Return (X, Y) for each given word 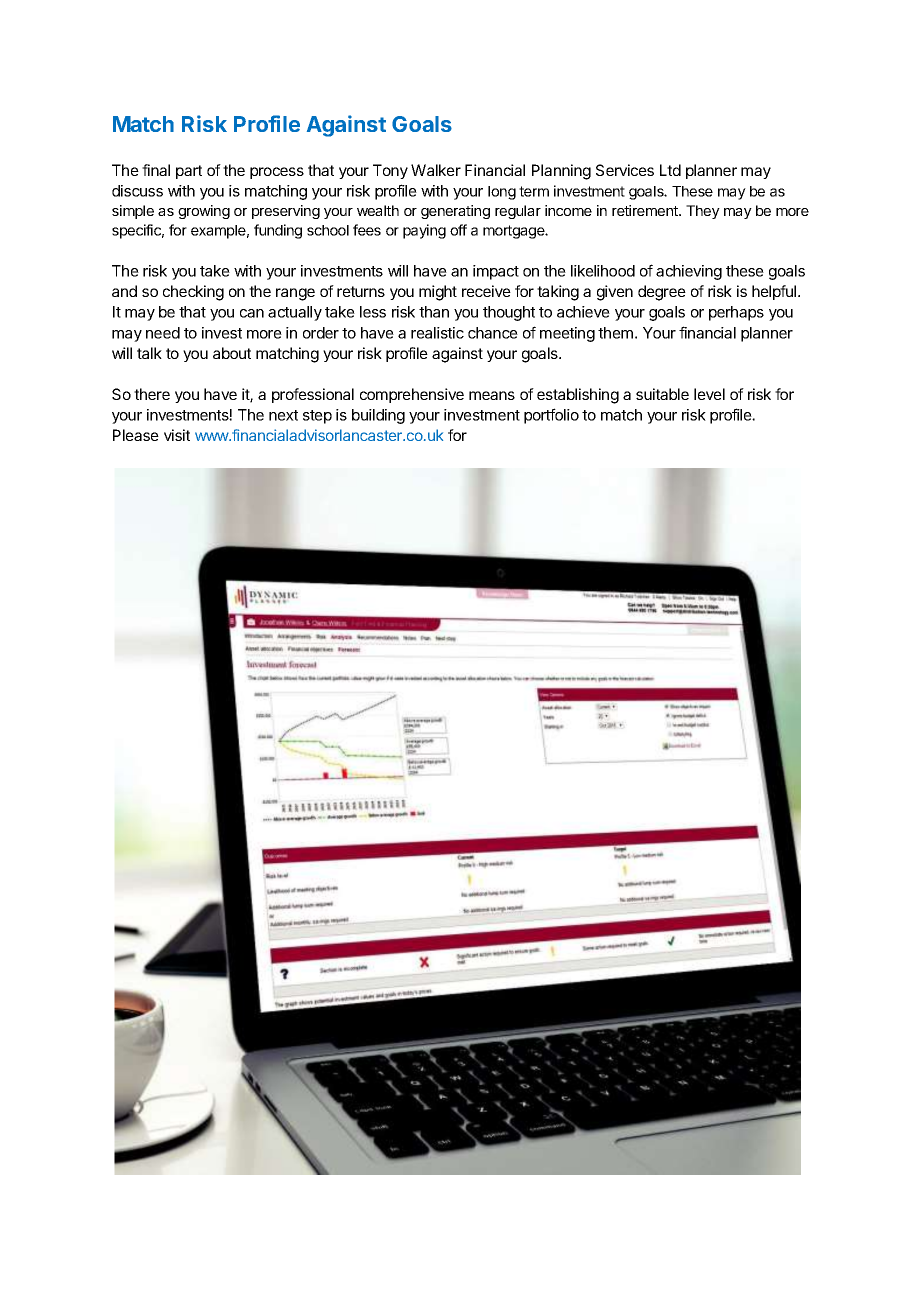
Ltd (670, 170)
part (189, 172)
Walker (436, 170)
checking (193, 293)
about (232, 353)
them (615, 333)
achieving (689, 272)
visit (177, 435)
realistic (437, 333)
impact (496, 272)
